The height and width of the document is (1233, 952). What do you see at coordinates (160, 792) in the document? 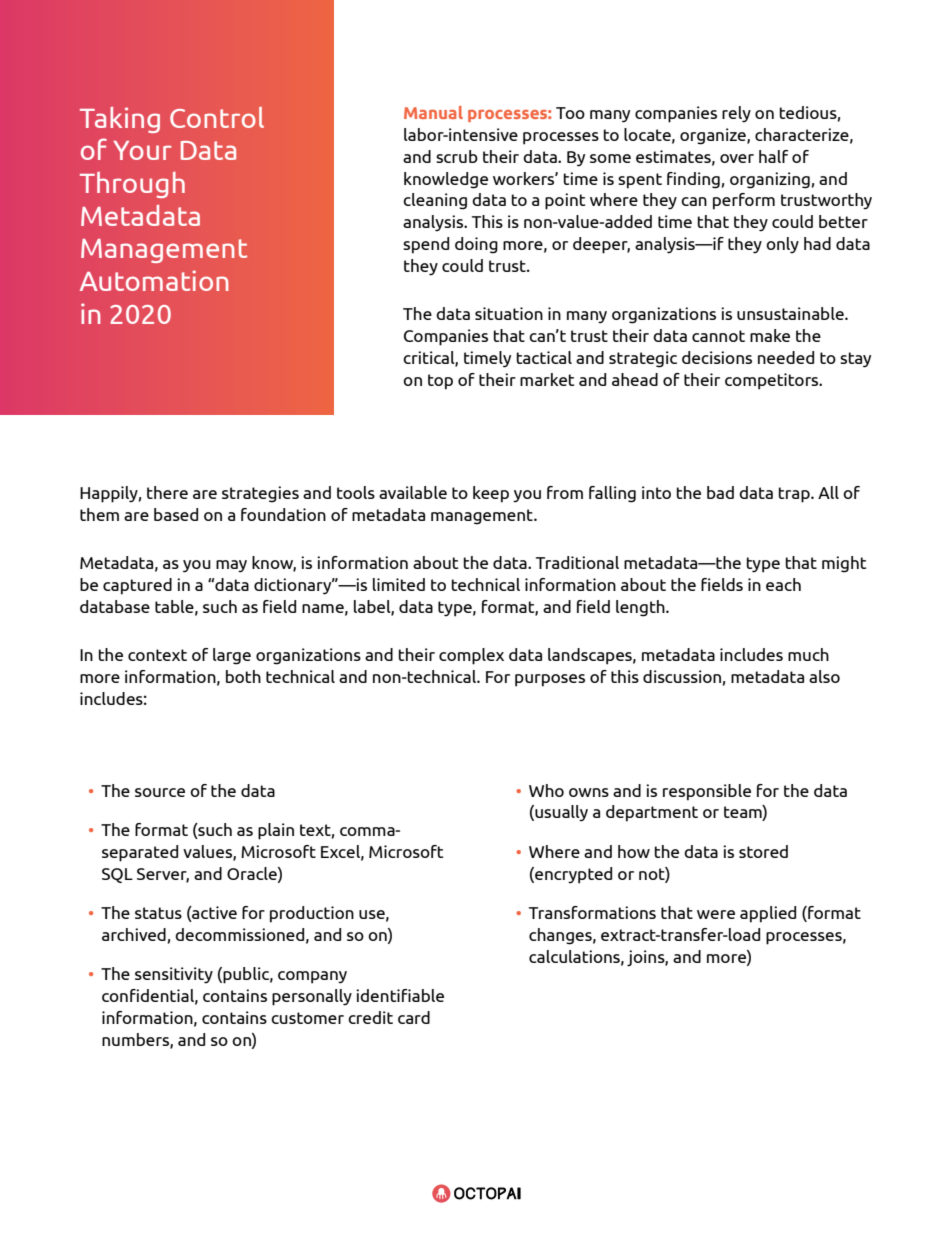
I see `source` at bounding box center [160, 792].
